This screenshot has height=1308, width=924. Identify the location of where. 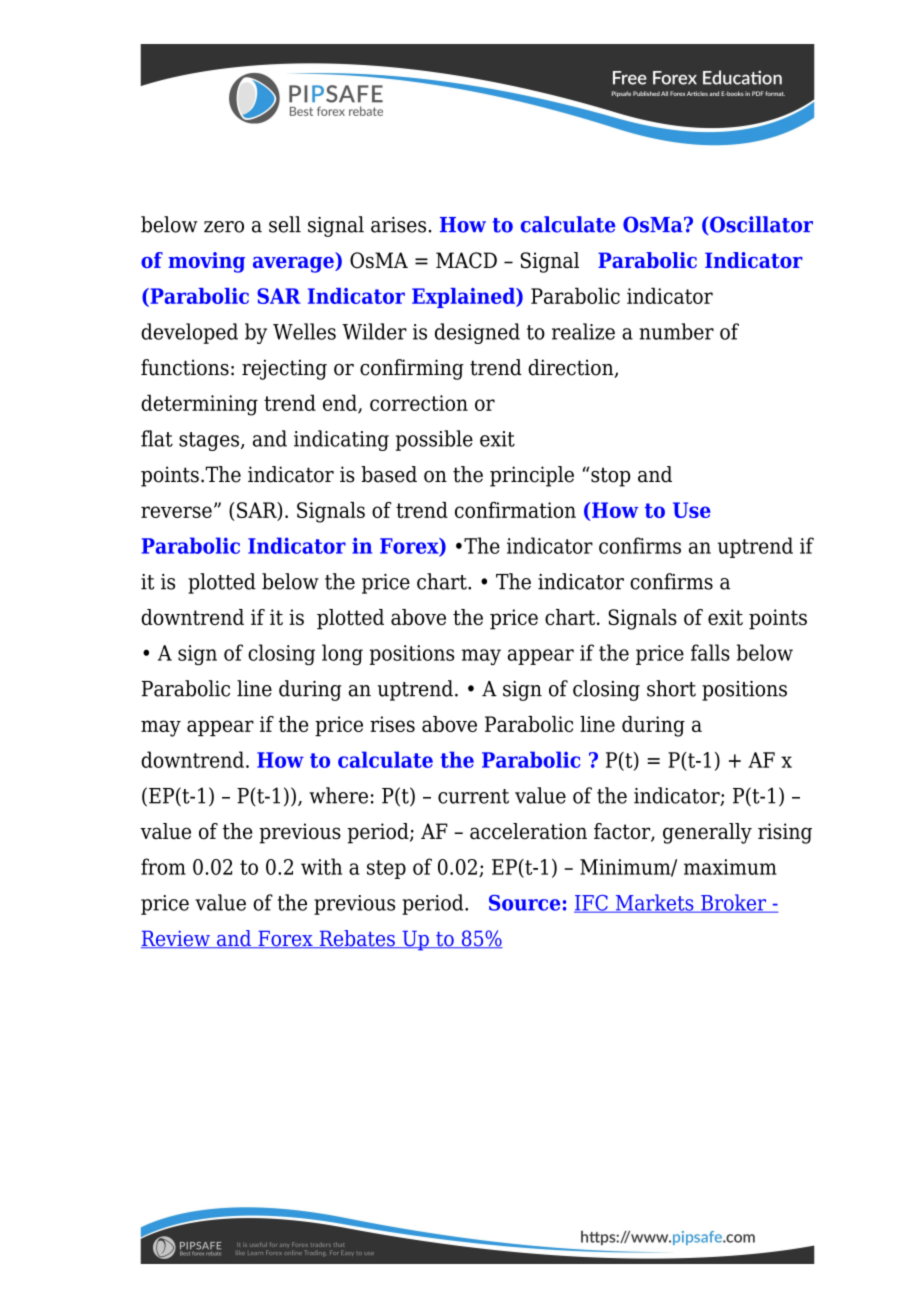
(338, 795).
